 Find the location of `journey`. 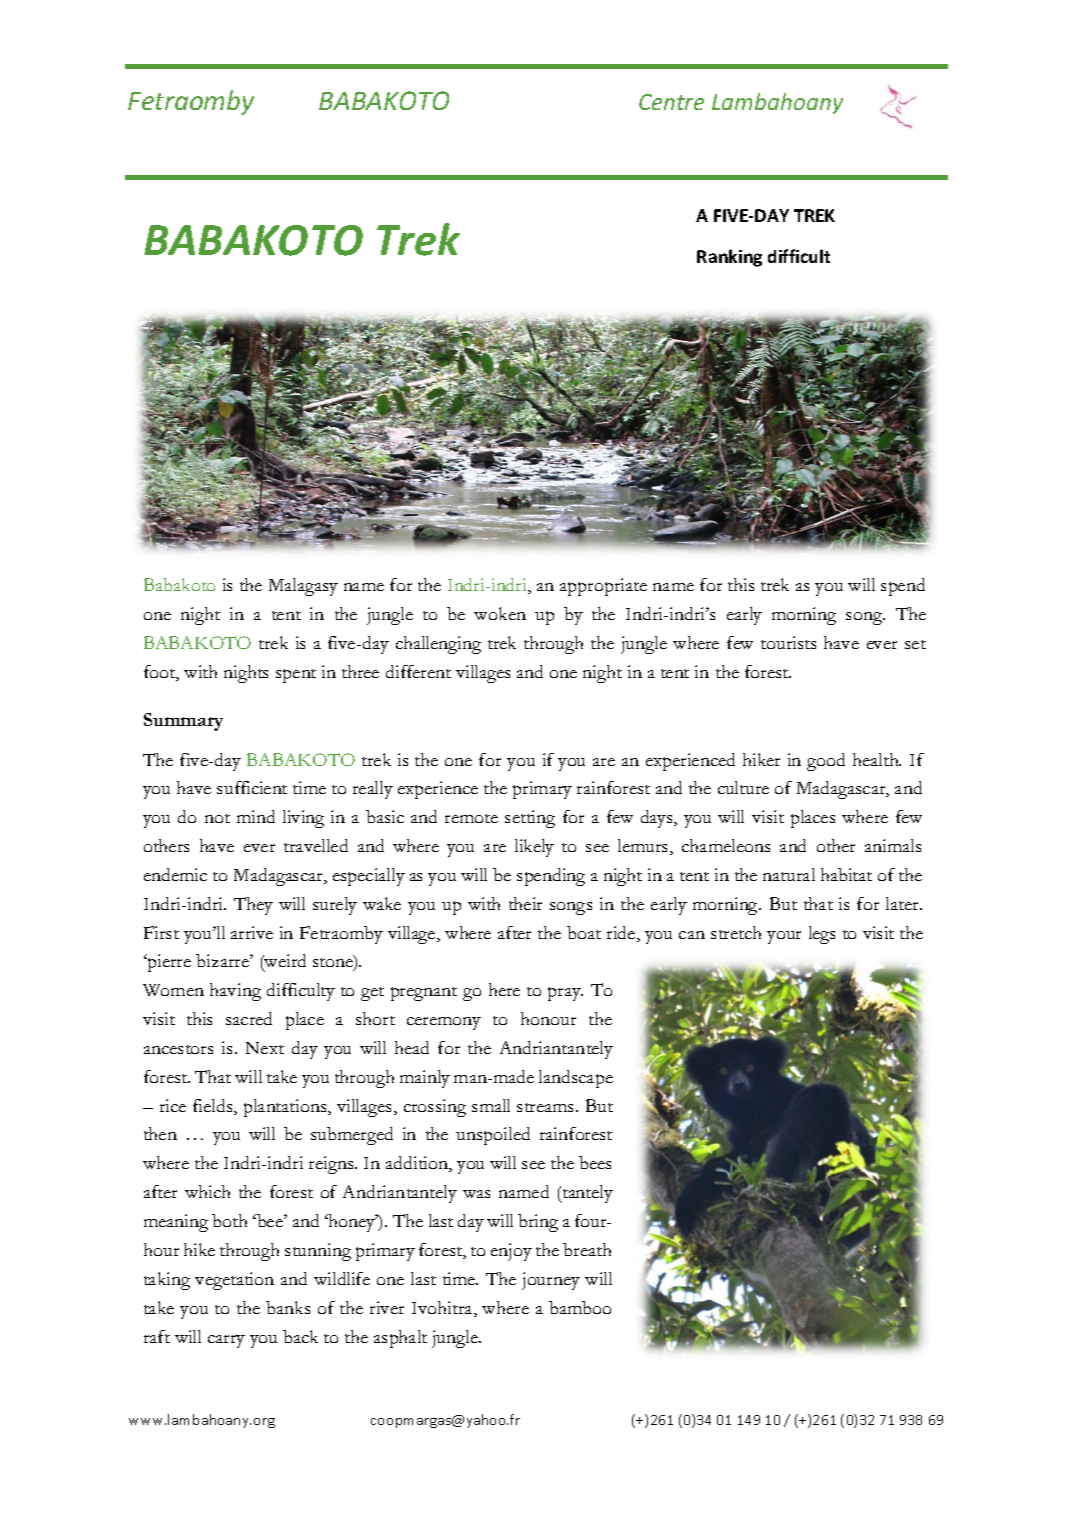

journey is located at coordinates (551, 1281).
